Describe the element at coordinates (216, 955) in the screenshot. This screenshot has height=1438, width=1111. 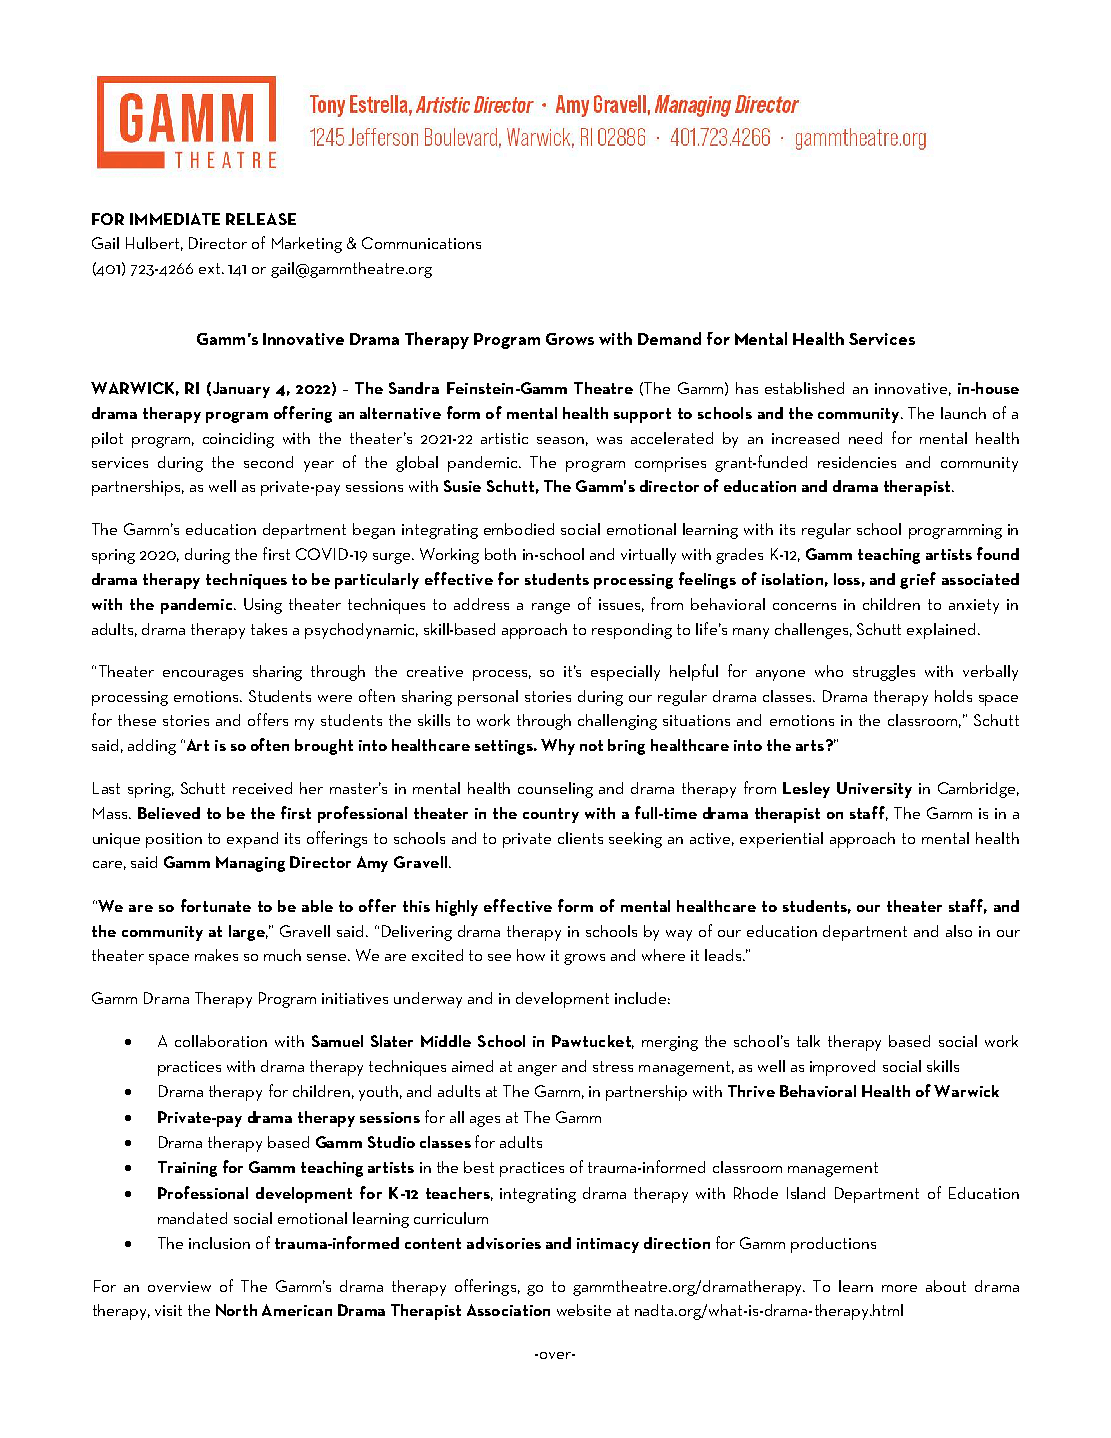
I see `makes` at that location.
